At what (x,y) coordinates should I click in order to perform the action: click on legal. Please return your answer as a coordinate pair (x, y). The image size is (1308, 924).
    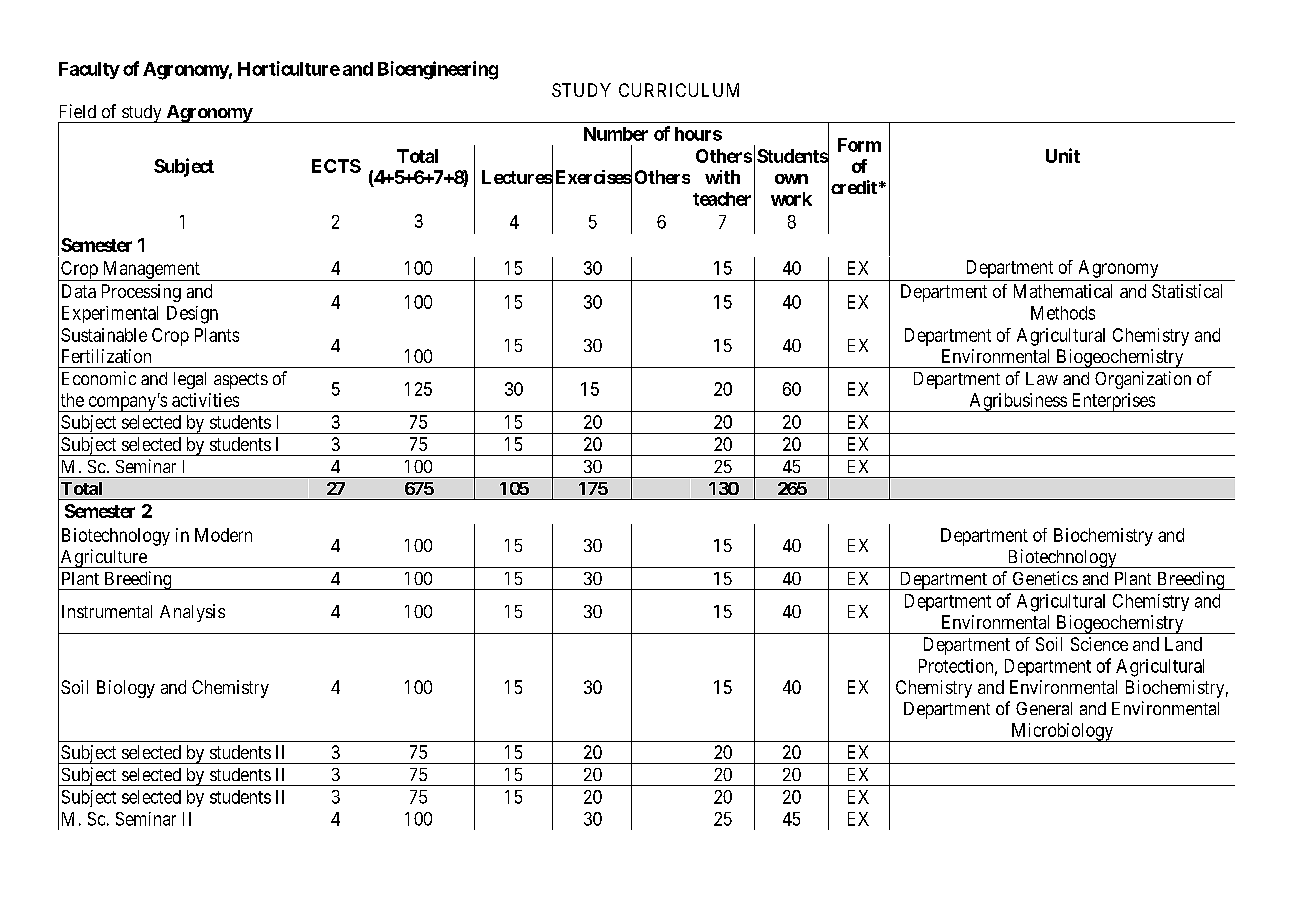
    Looking at the image, I should click on (190, 380).
